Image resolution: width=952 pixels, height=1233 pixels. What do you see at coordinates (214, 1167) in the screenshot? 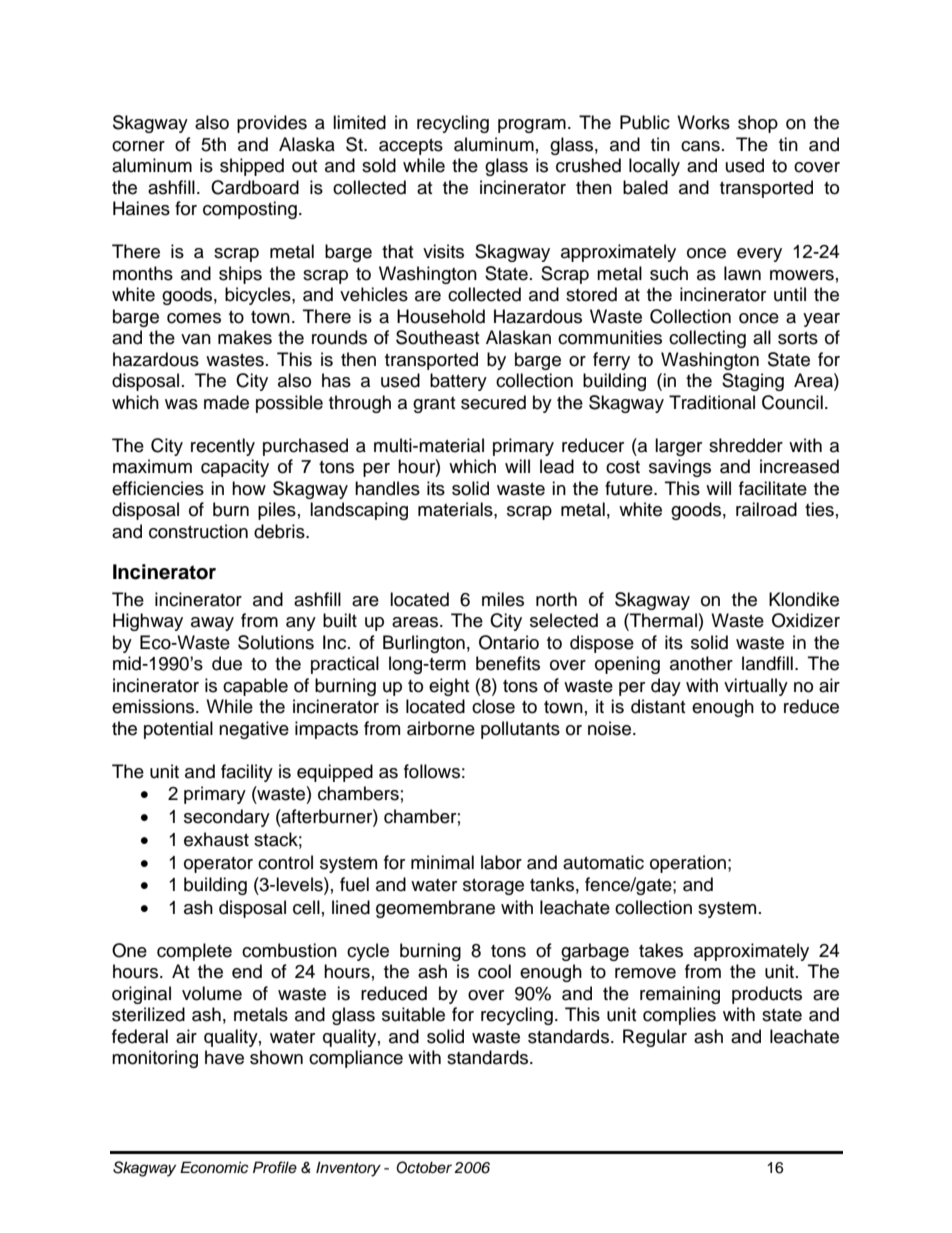
I see `Economic` at bounding box center [214, 1167].
